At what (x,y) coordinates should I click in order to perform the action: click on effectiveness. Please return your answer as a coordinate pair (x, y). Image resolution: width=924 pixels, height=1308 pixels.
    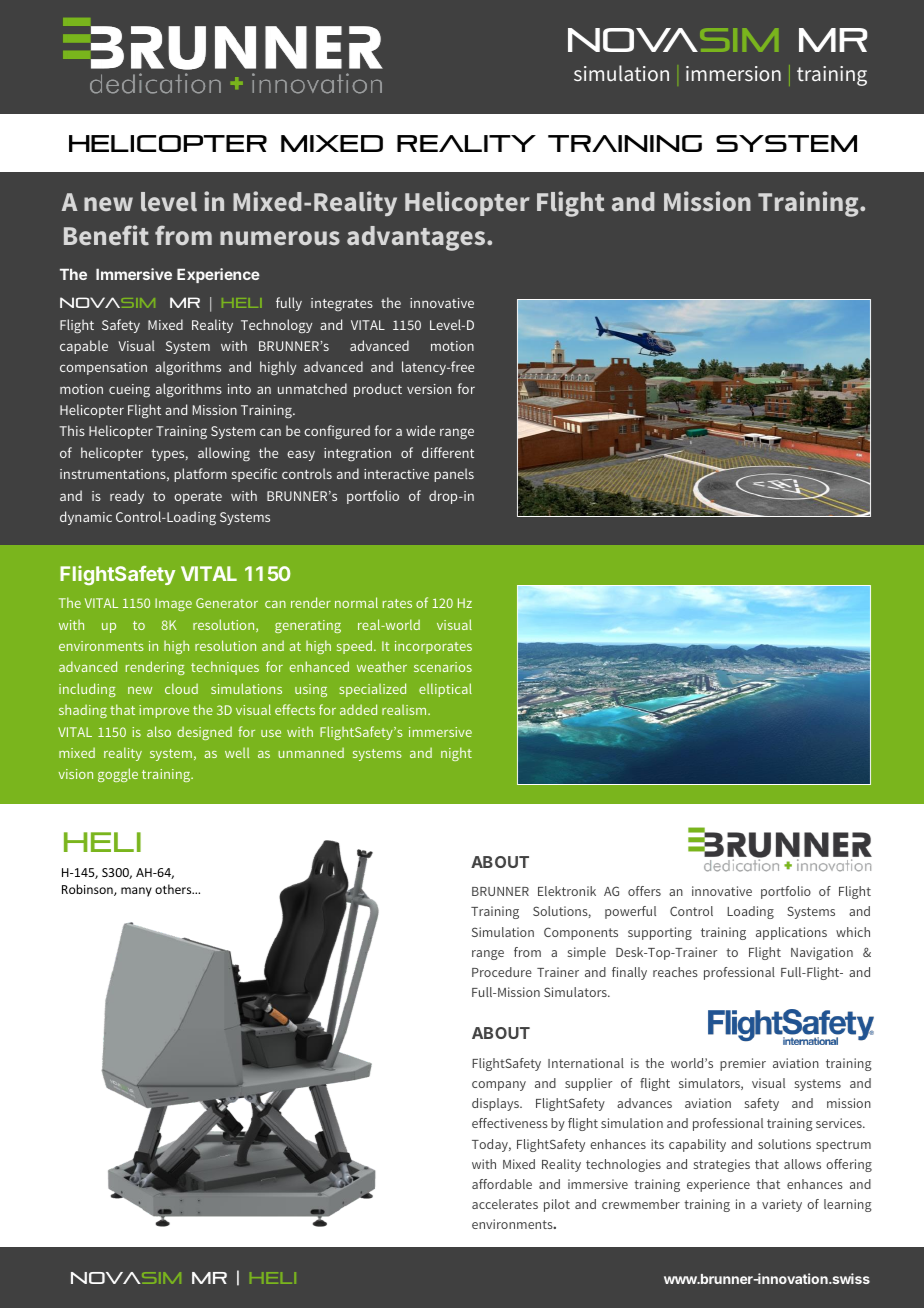
    Looking at the image, I should click on (510, 1123).
